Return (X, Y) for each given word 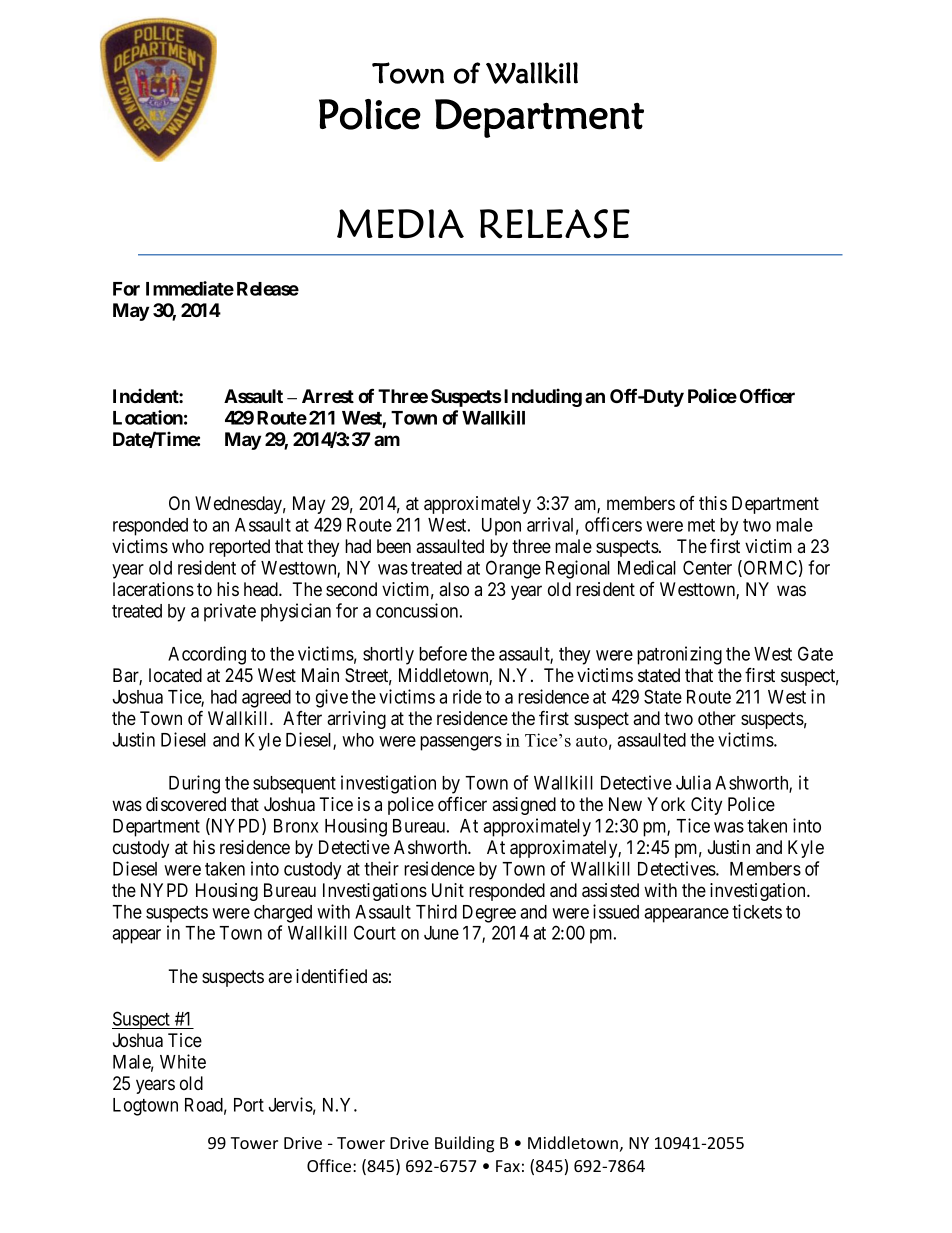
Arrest (328, 396)
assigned (524, 806)
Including (543, 397)
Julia (693, 782)
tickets (757, 911)
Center (707, 567)
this (713, 503)
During (194, 784)
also (454, 589)
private (230, 612)
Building (464, 1144)
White (183, 1061)
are (280, 977)
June (441, 933)
